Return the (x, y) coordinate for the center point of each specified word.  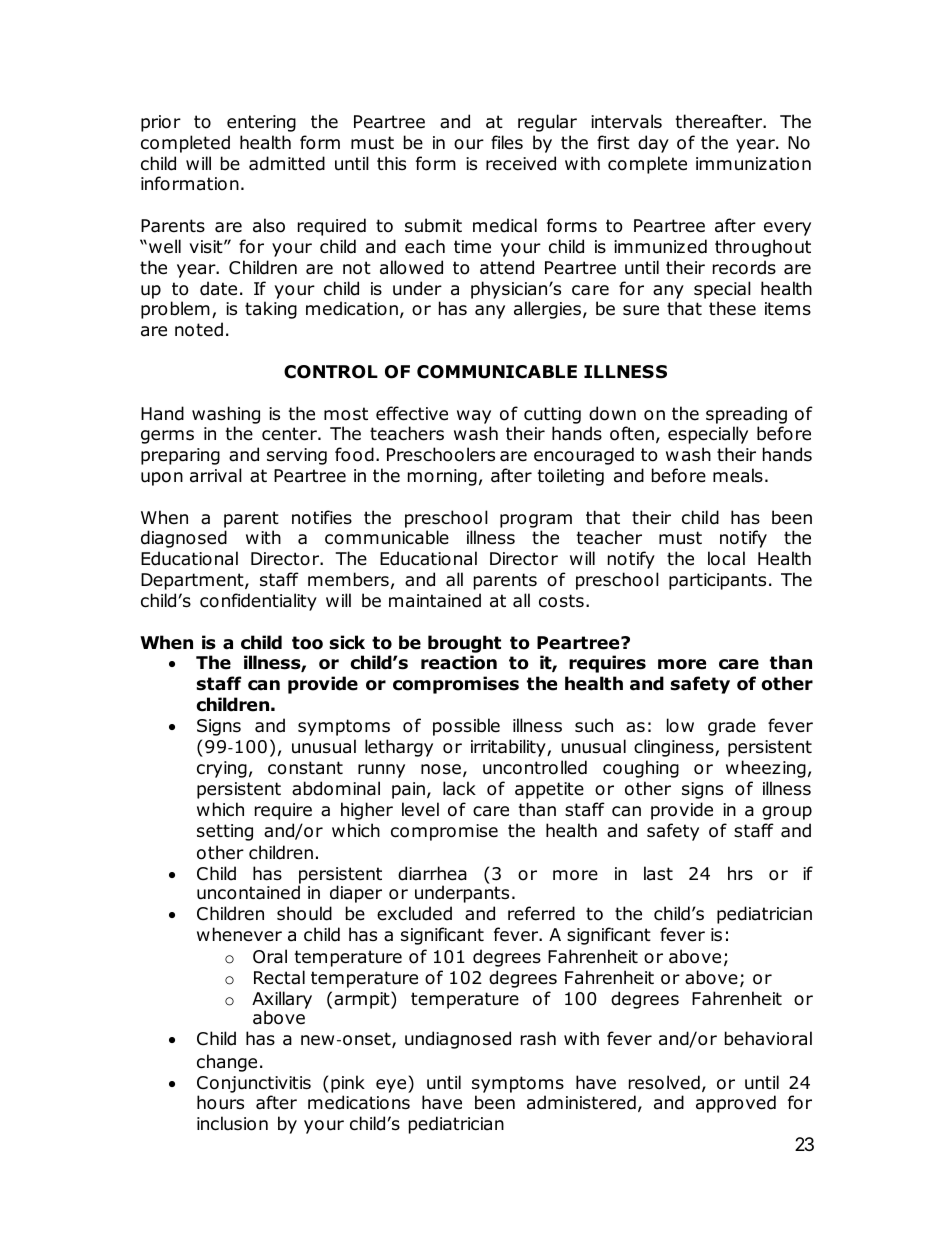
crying (222, 769)
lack (459, 788)
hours (220, 1102)
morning (442, 477)
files (507, 142)
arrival (216, 475)
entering (261, 123)
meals (738, 475)
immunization (753, 164)
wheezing (766, 769)
